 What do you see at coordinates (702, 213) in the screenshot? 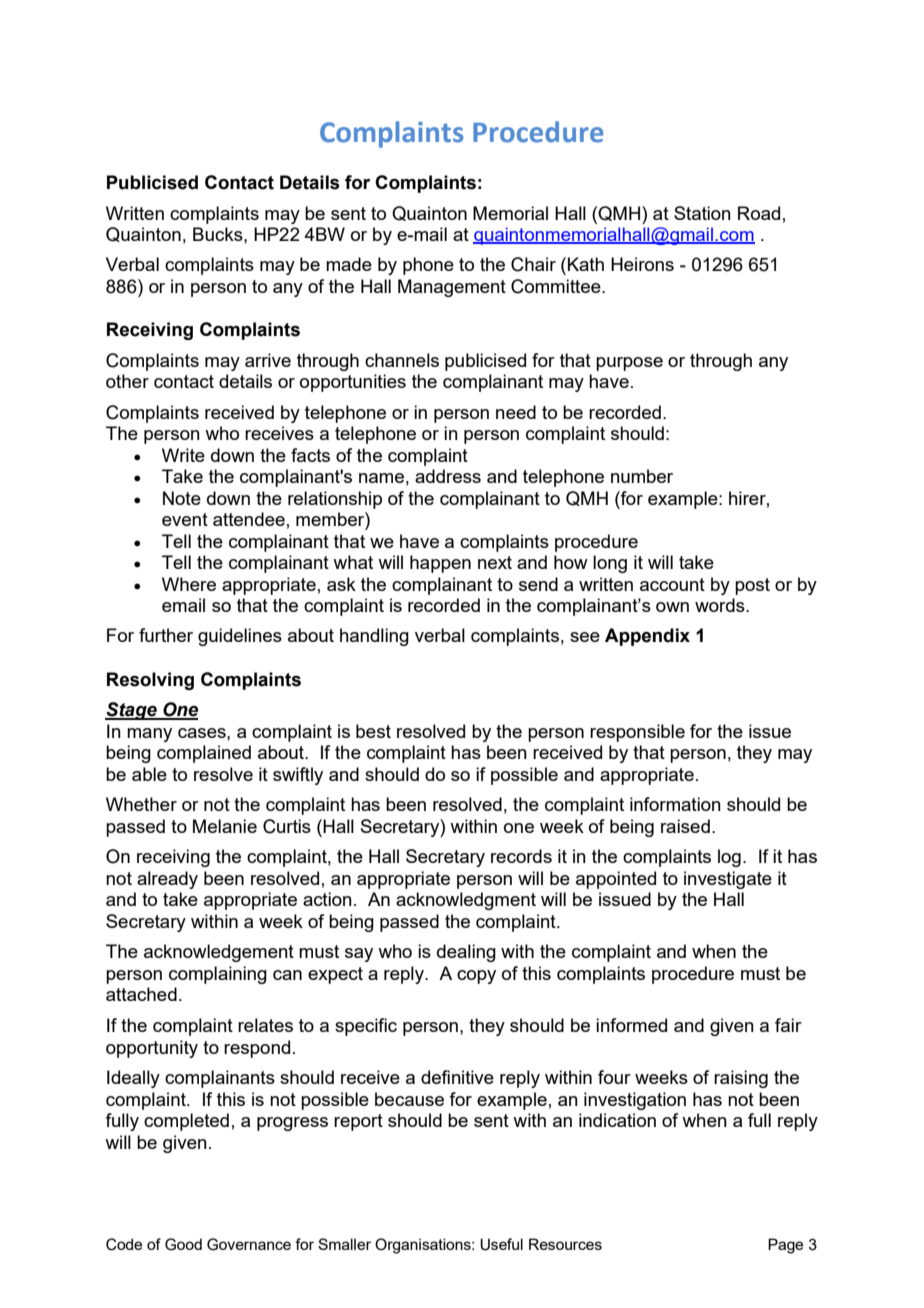
I see `Station` at bounding box center [702, 213].
